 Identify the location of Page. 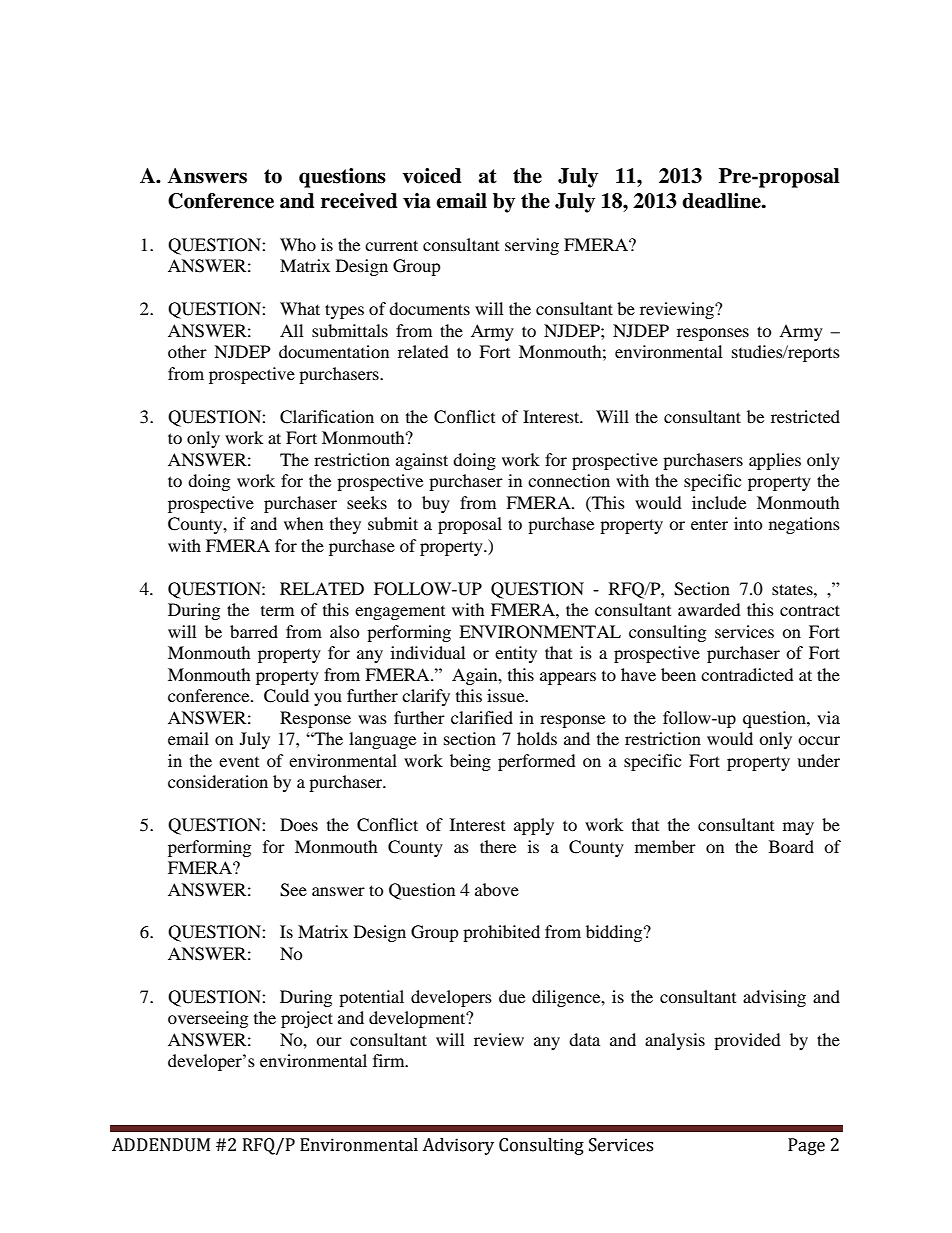
(806, 1146).
